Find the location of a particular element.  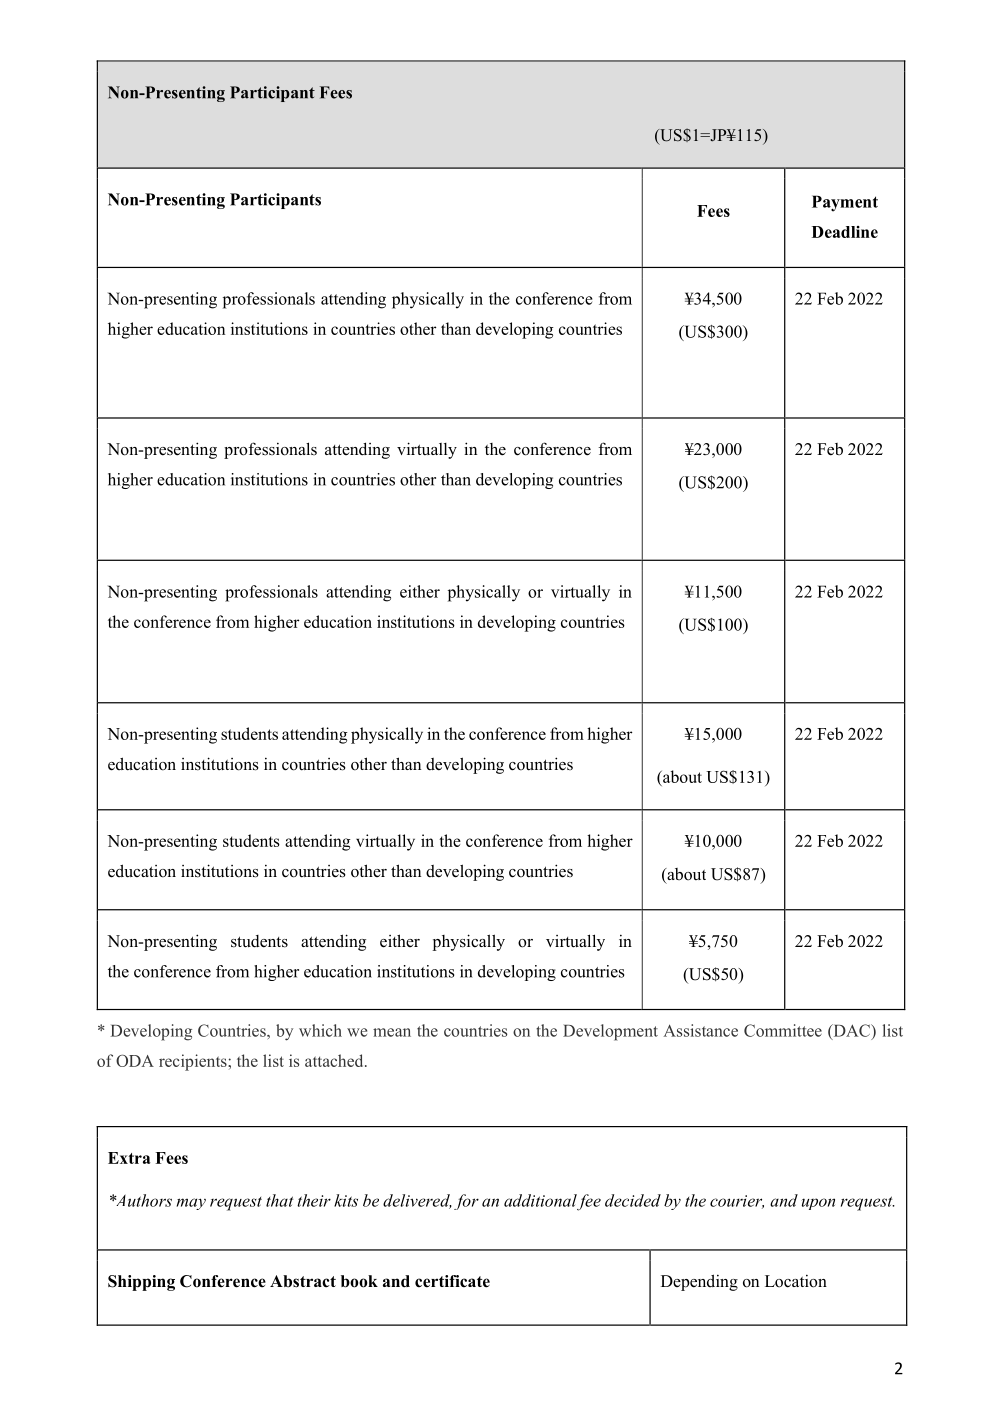

Committee is located at coordinates (783, 1030).
